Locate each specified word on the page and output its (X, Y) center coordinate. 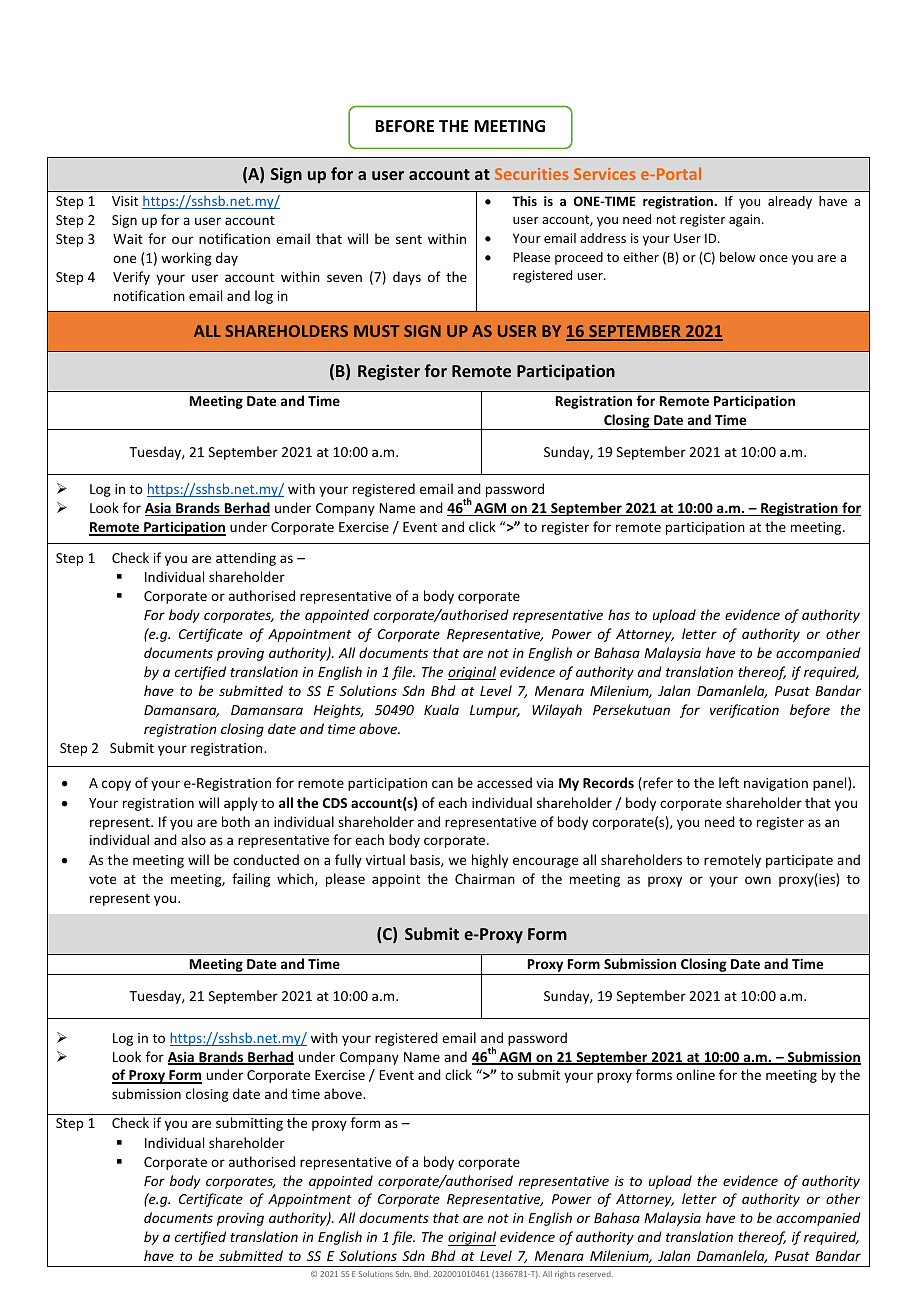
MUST (376, 331)
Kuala (441, 709)
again (744, 220)
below (738, 257)
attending (246, 559)
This (524, 201)
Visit (125, 201)
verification (744, 711)
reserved (595, 1274)
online (695, 1074)
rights (565, 1275)
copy (116, 785)
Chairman (485, 878)
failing (251, 880)
